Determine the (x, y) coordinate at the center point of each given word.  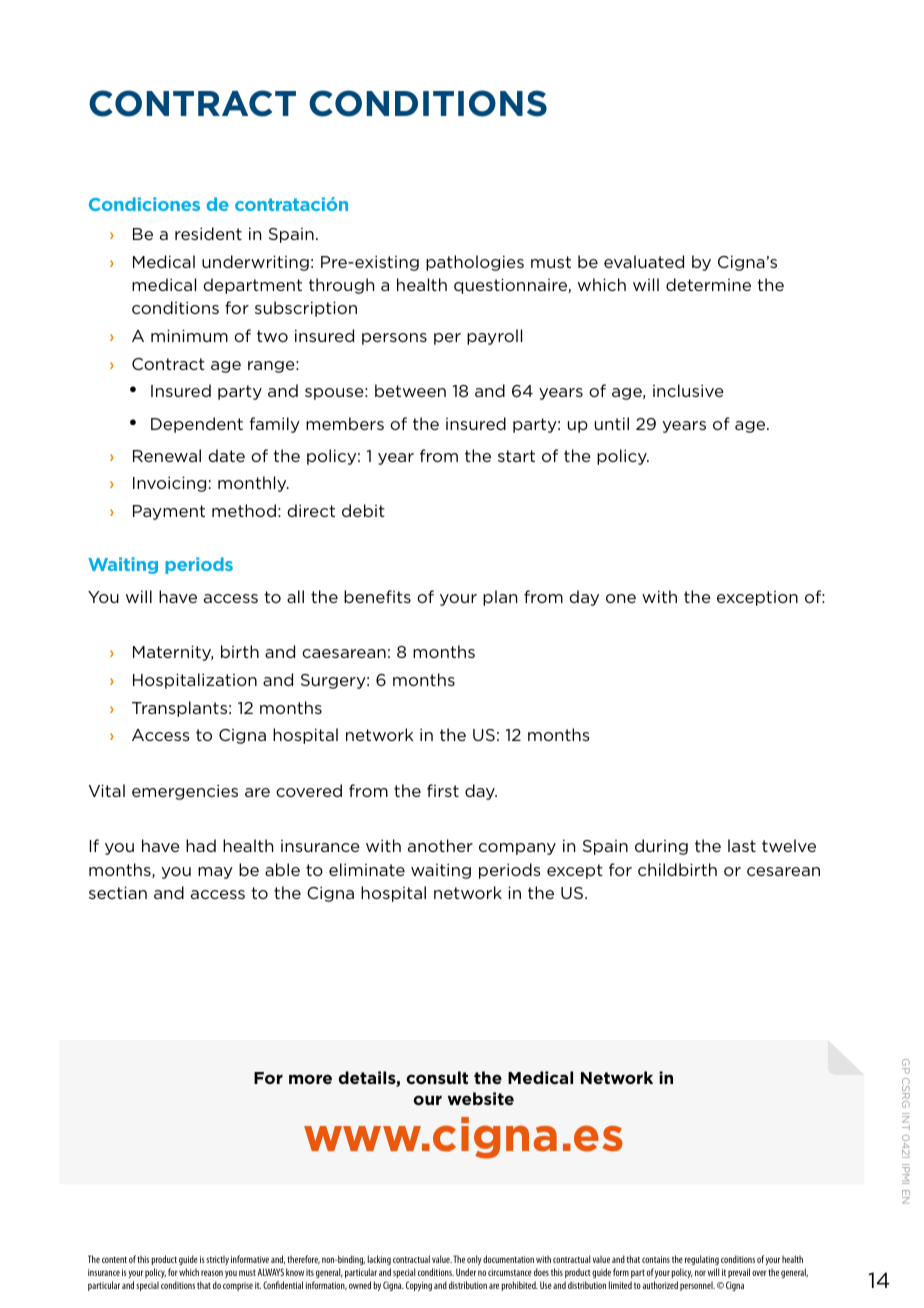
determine (708, 284)
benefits (377, 596)
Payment (169, 512)
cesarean (783, 871)
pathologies (475, 263)
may (215, 873)
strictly (217, 1260)
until (612, 423)
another (440, 845)
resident (208, 233)
